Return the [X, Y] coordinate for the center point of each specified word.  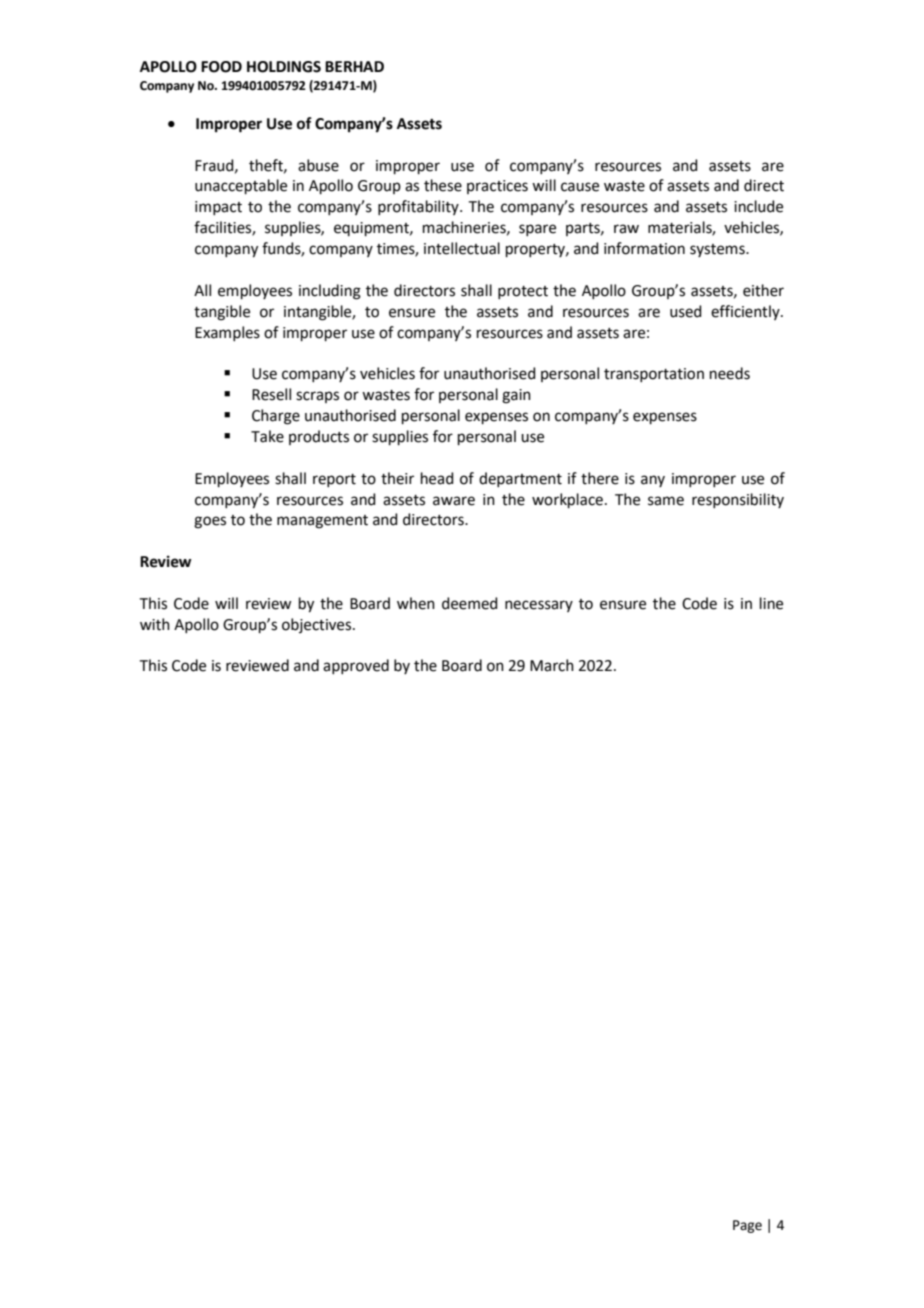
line [771, 603]
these [443, 185]
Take [267, 436]
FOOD [221, 67]
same [666, 501]
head [437, 478]
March [552, 665]
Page [747, 1226]
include [758, 206]
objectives [318, 625]
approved [356, 666]
